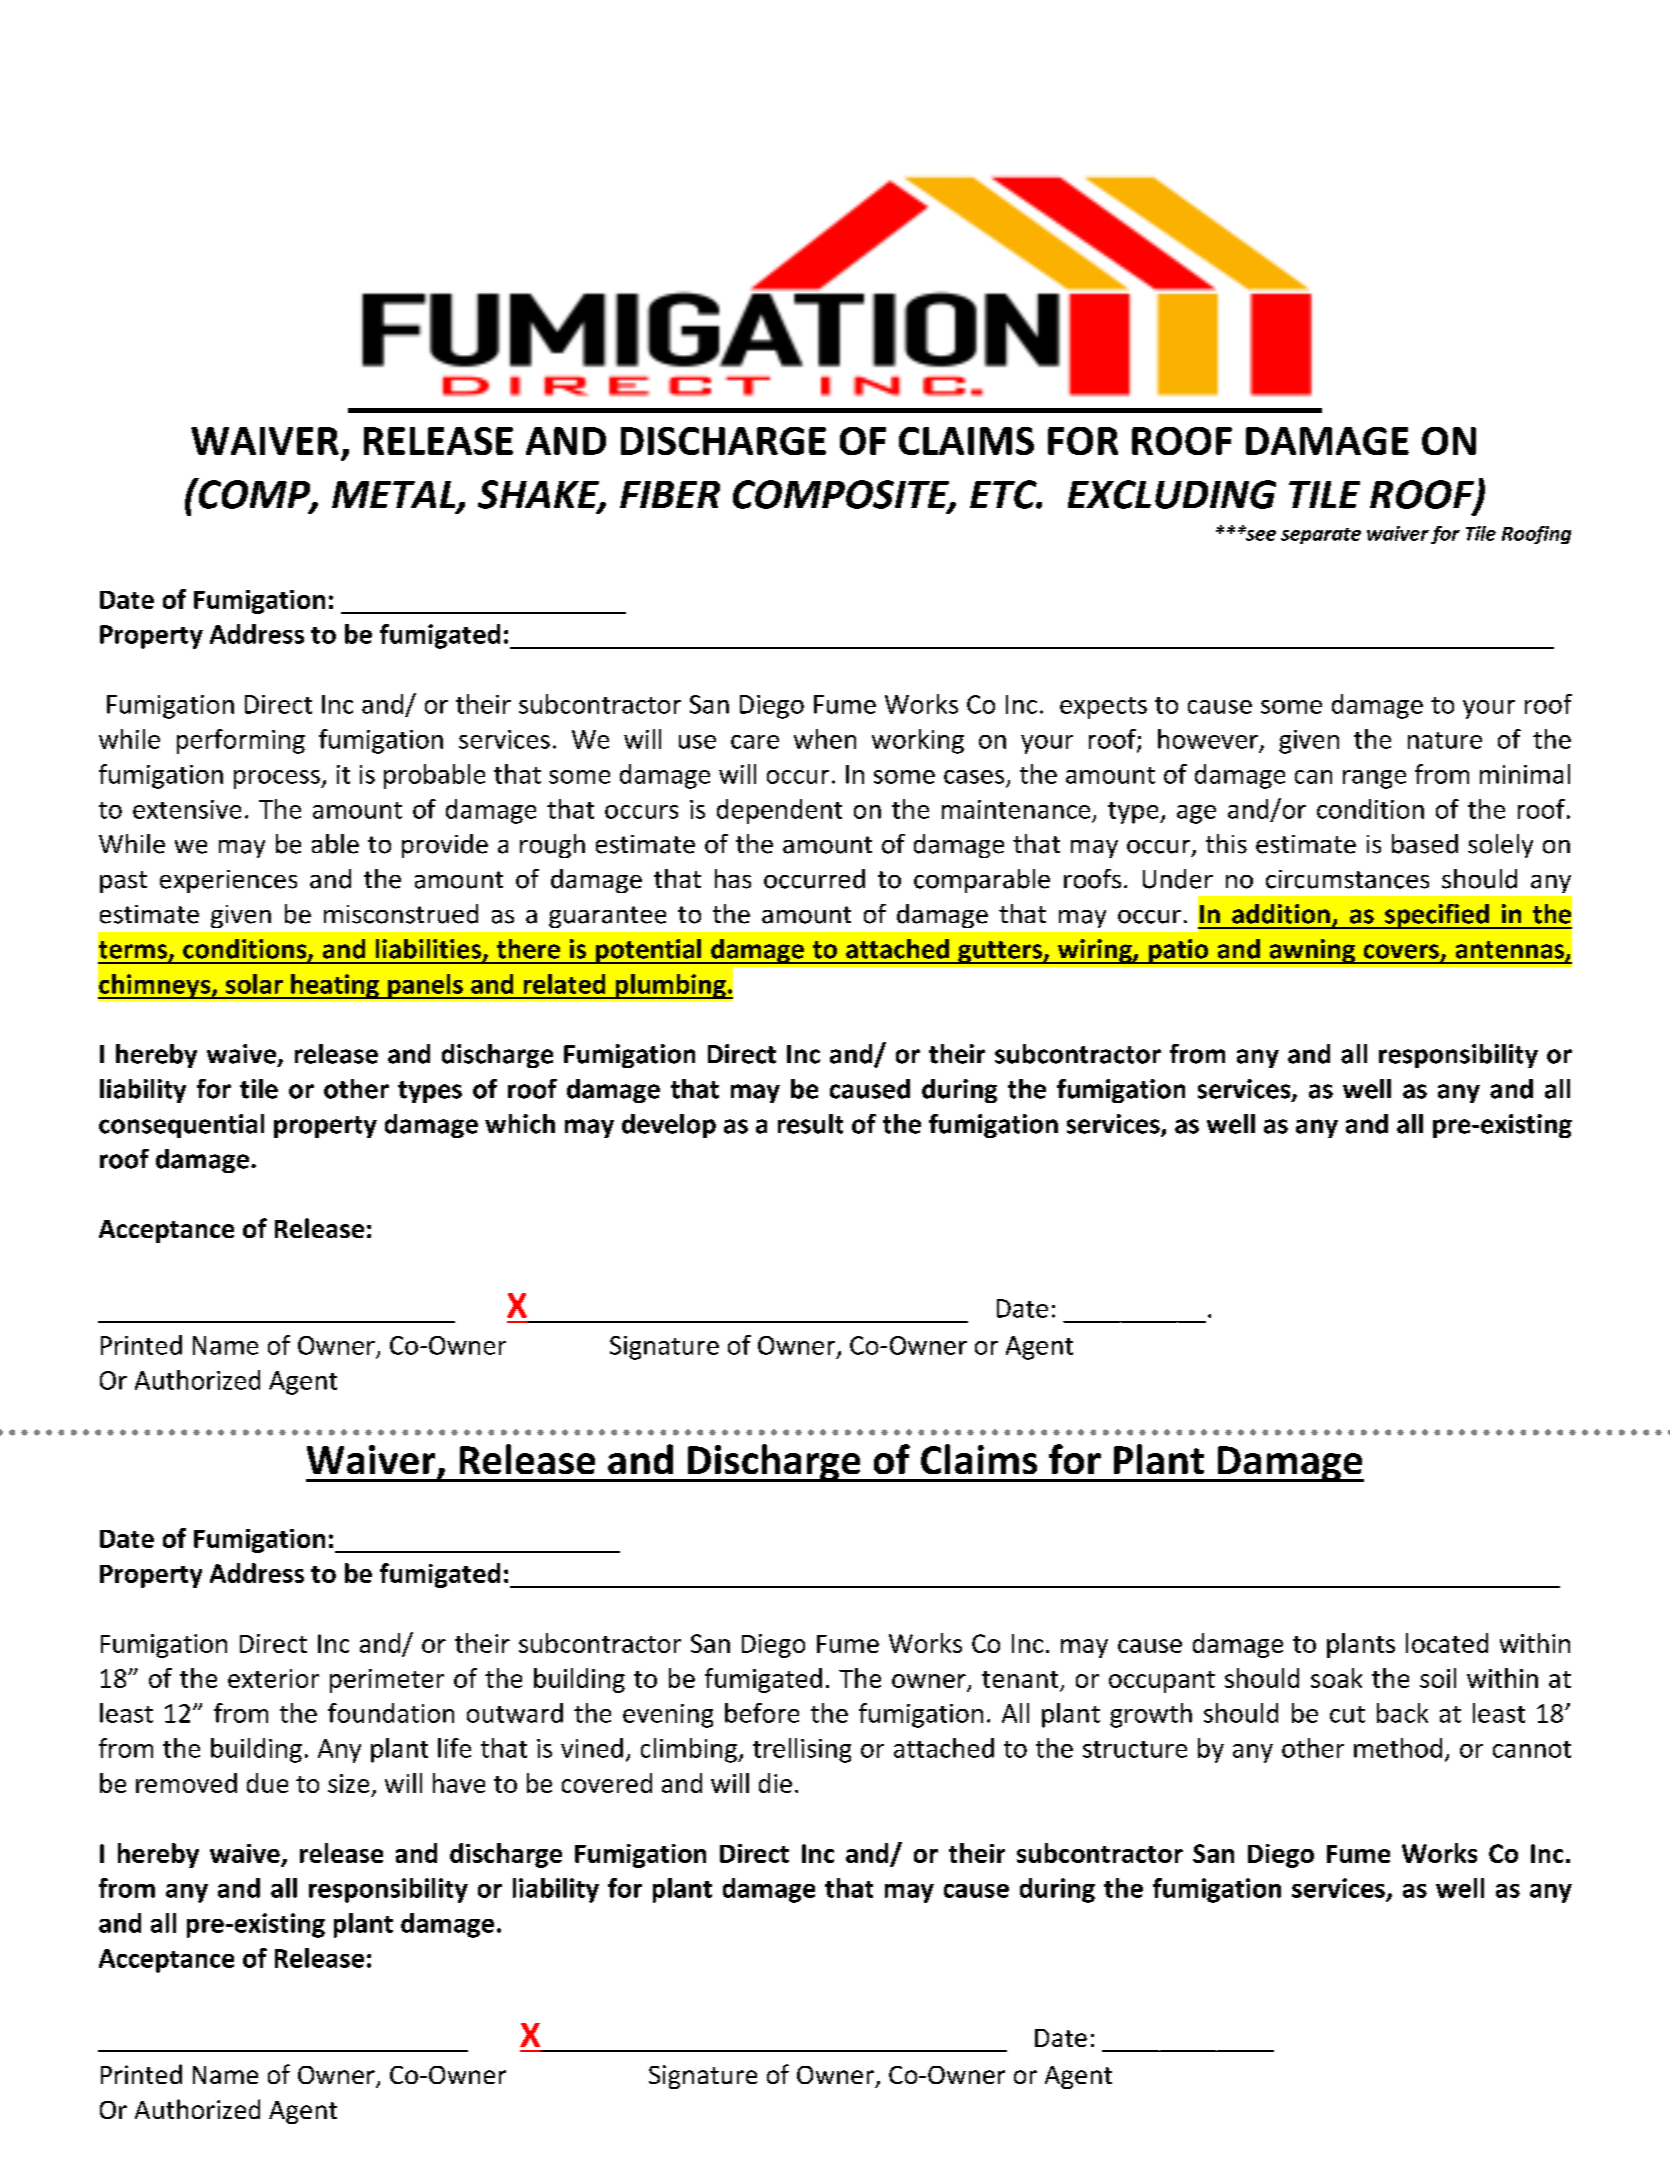 The image size is (1670, 2161). I want to click on patio, so click(1178, 951).
